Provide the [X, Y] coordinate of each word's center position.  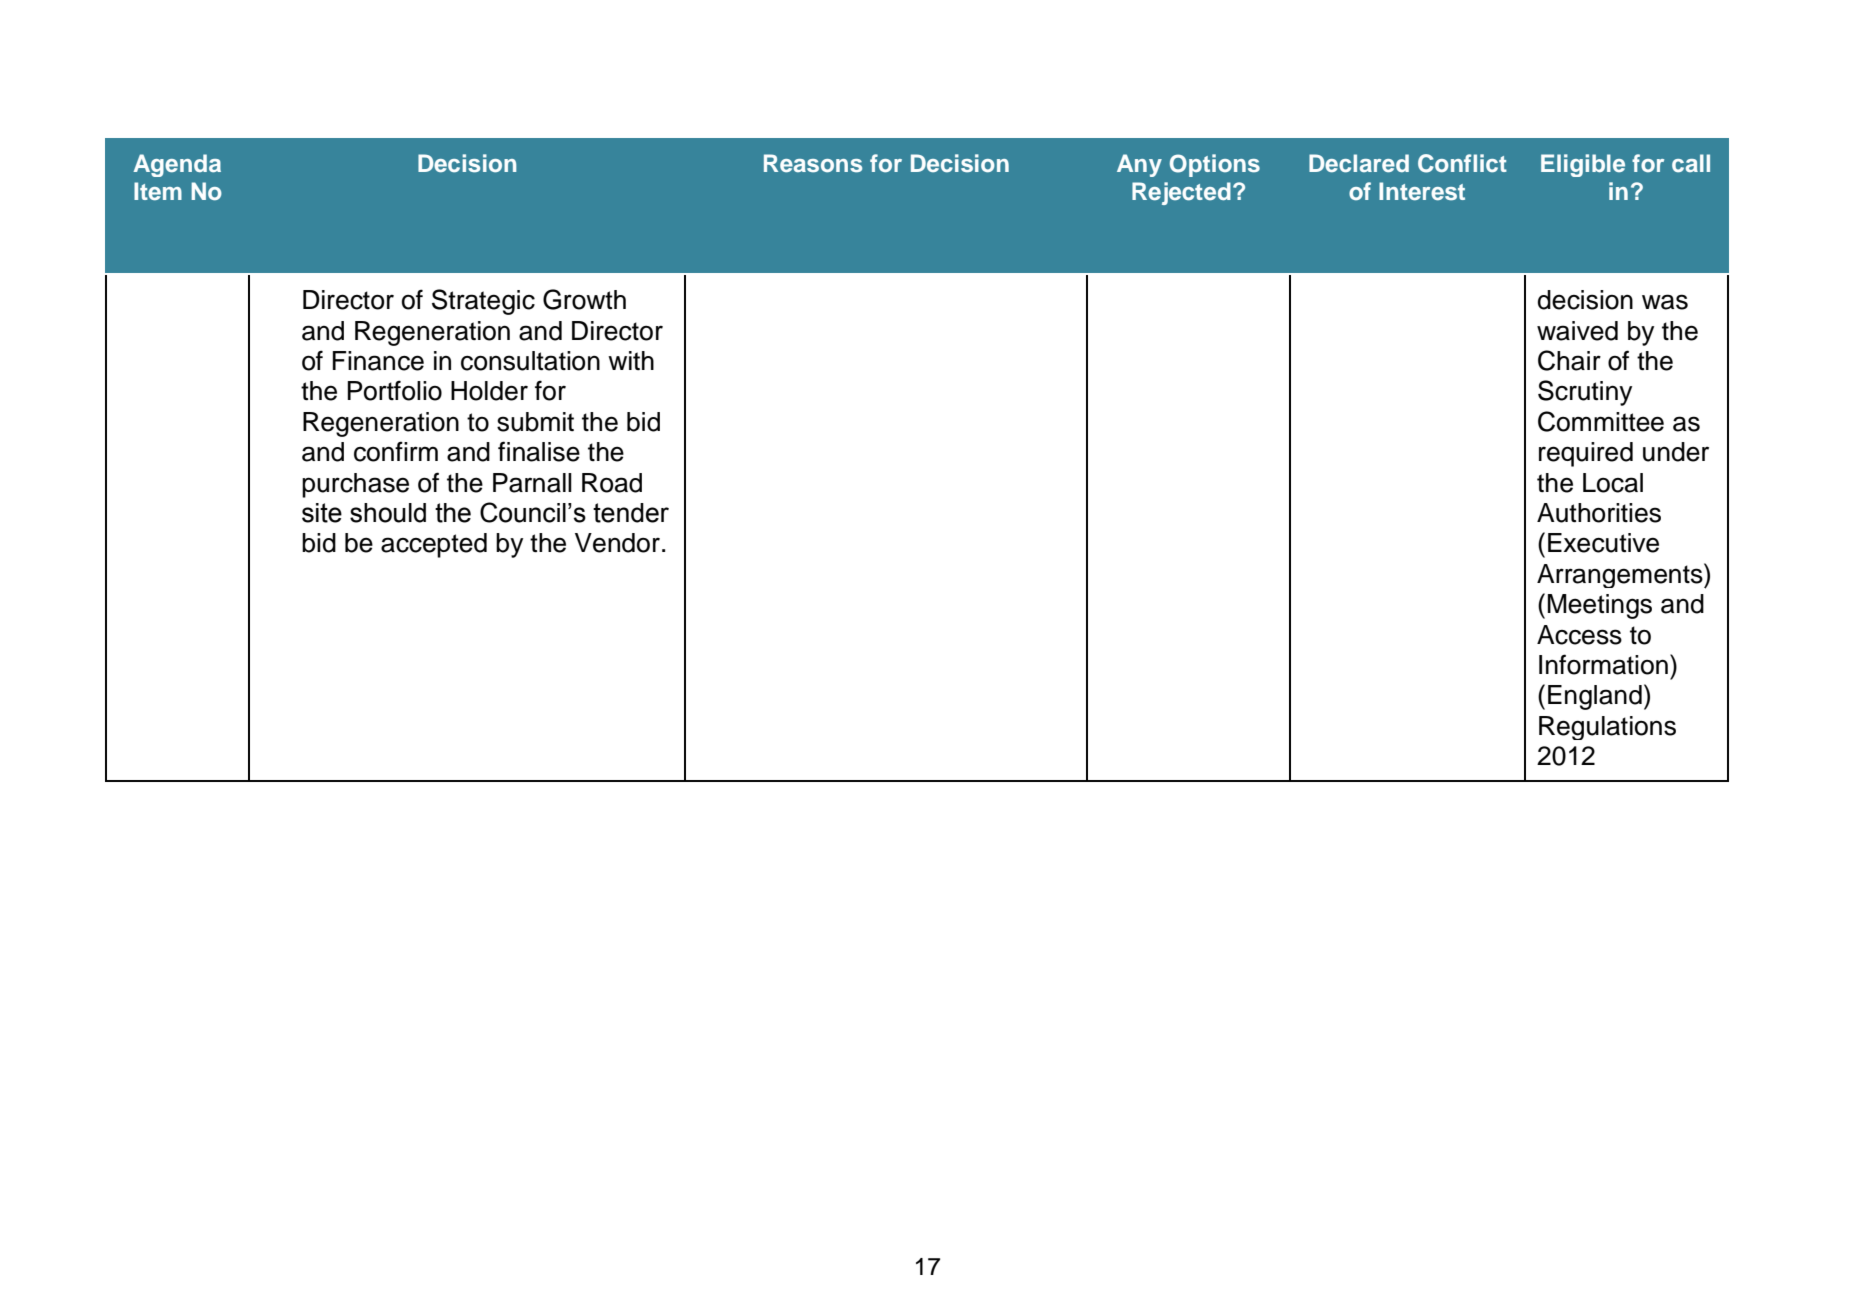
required [1586, 454]
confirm [396, 451]
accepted [434, 545]
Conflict [1462, 163]
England [1595, 697]
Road [612, 483]
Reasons [813, 163]
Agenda [177, 165]
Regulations [1607, 728]
